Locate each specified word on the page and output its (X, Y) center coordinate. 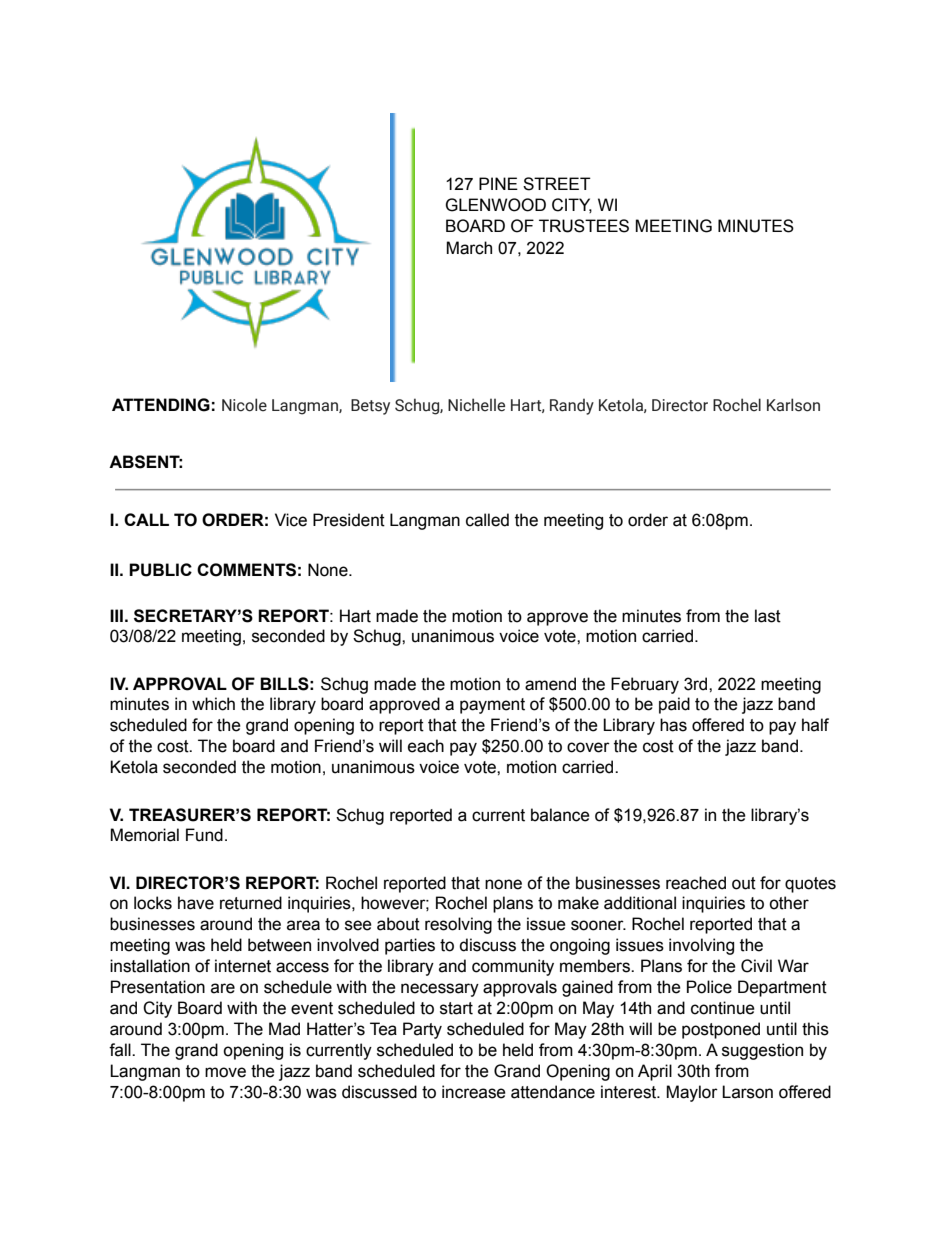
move (225, 1072)
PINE (498, 183)
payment (492, 706)
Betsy (370, 407)
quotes (810, 885)
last (768, 616)
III (116, 615)
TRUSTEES (584, 226)
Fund (204, 835)
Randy (572, 406)
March (469, 248)
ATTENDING (161, 405)
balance (560, 815)
